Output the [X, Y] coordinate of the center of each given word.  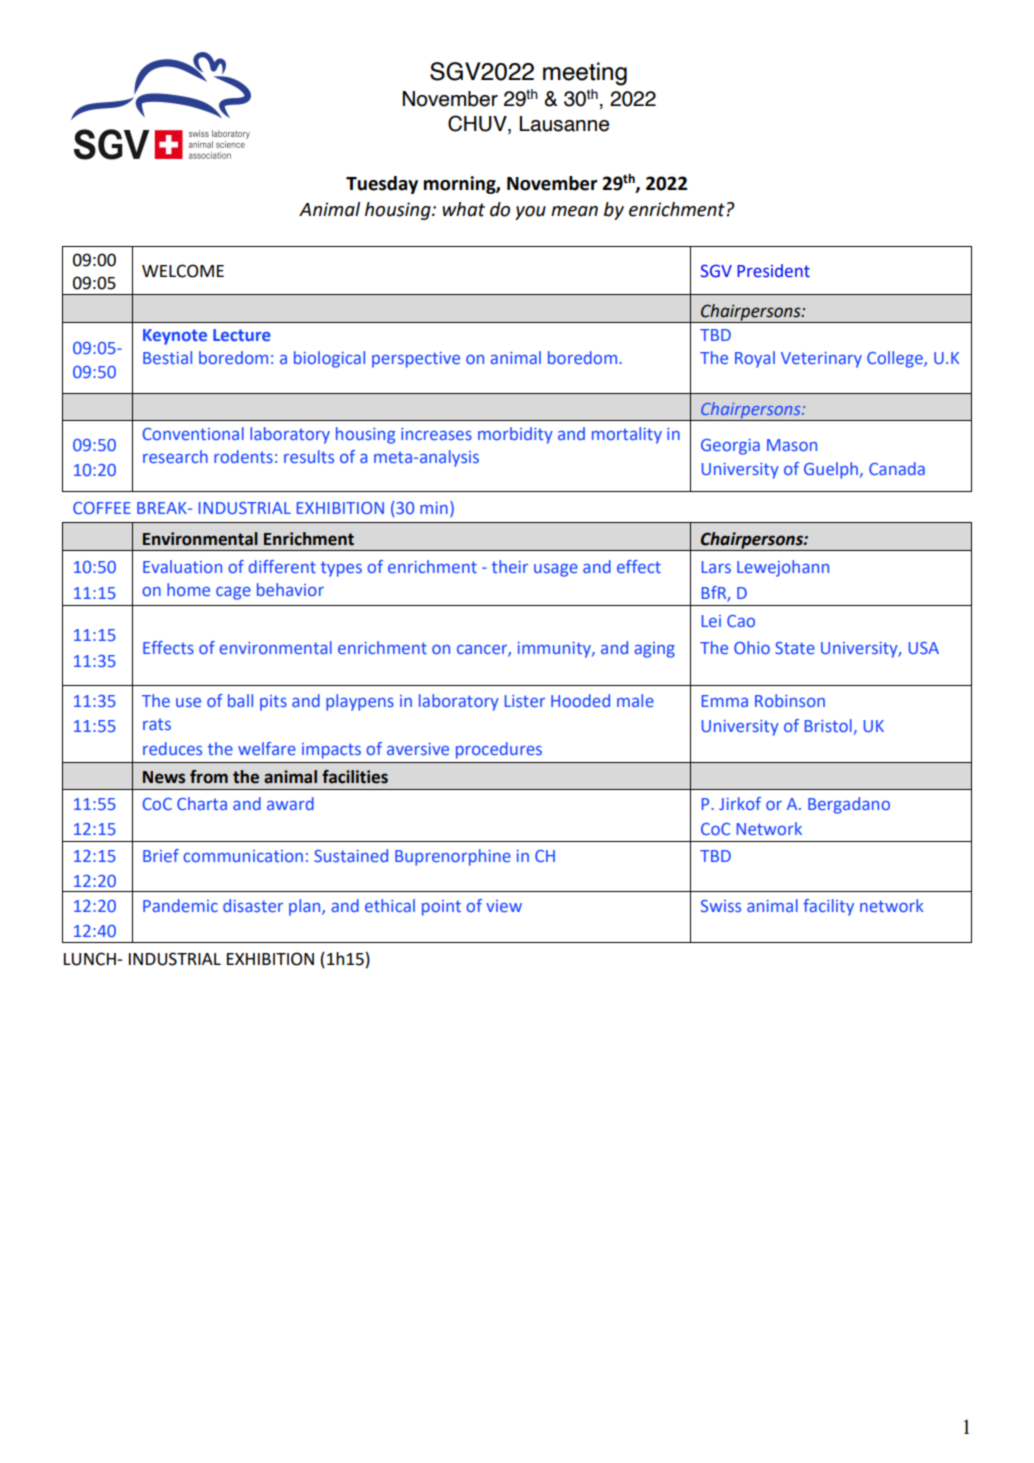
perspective [416, 360]
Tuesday [382, 185]
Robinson [790, 700]
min [434, 508]
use [188, 702]
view [504, 906]
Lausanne [564, 124]
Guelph [831, 470]
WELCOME [183, 271]
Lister [525, 701]
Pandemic [180, 905]
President [774, 271]
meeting [585, 74]
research [175, 456]
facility [828, 907]
